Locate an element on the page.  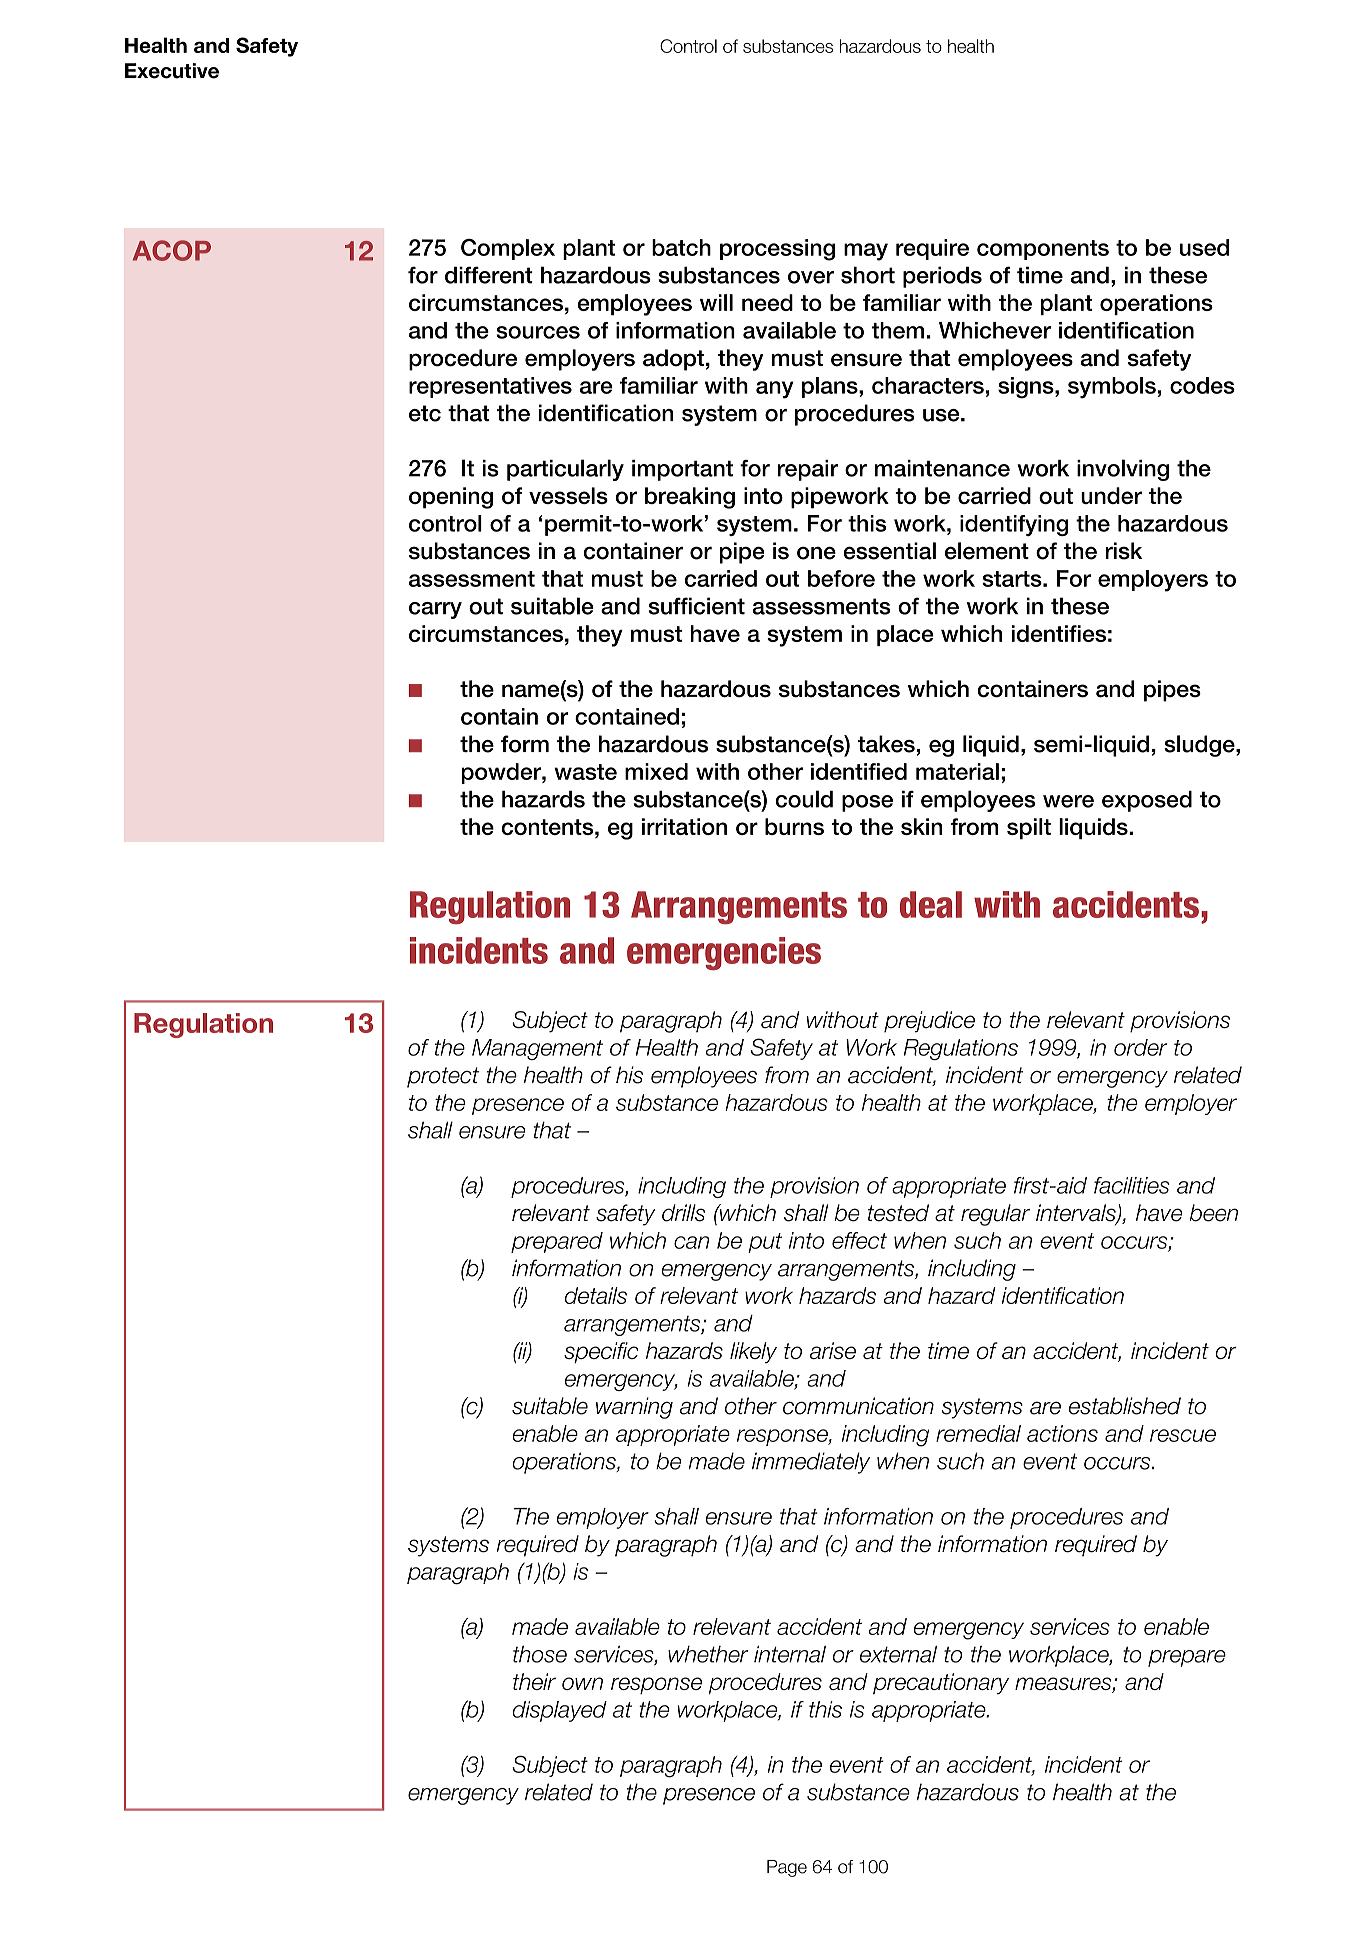
protect is located at coordinates (443, 1077).
